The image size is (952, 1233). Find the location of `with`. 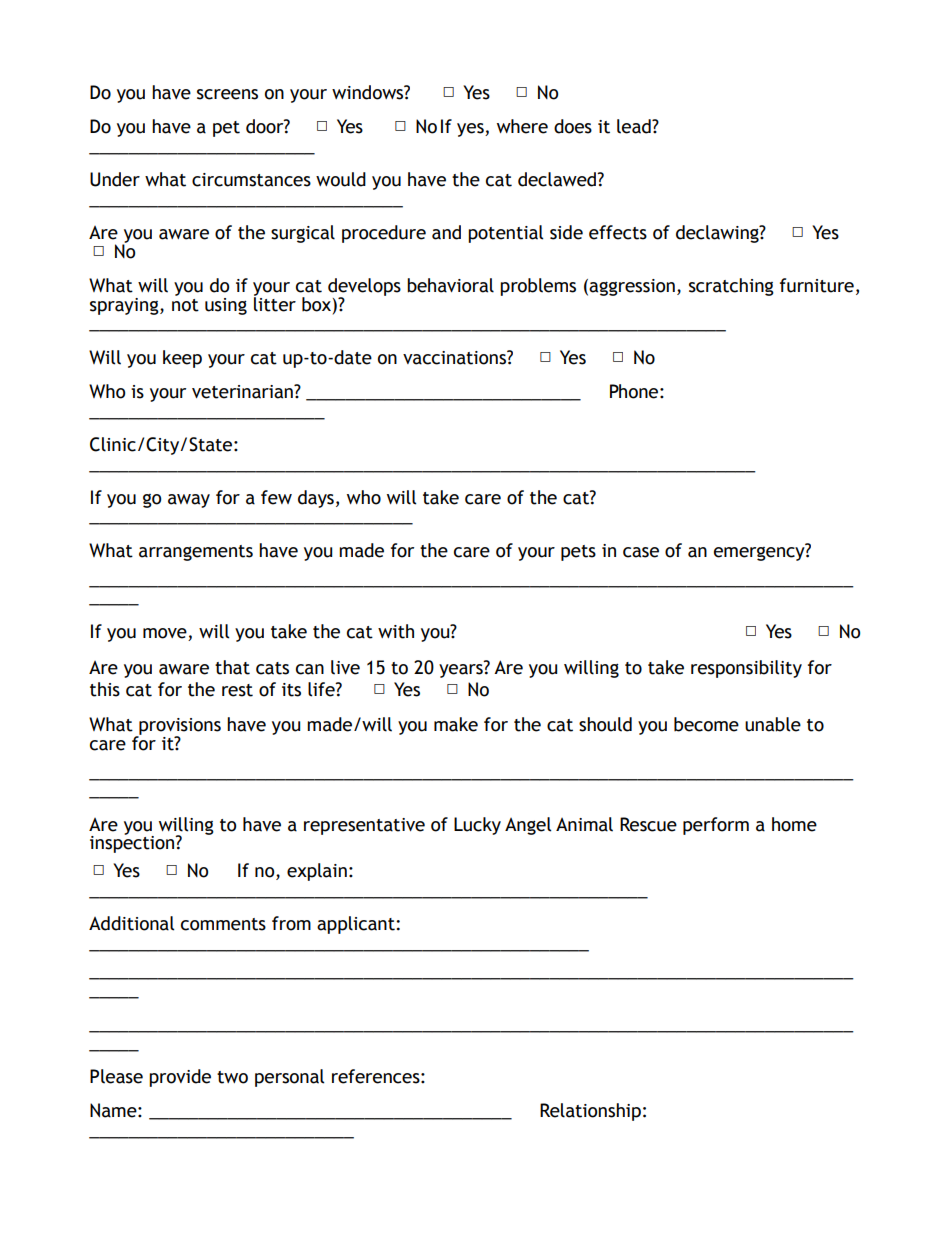

with is located at coordinates (396, 631).
